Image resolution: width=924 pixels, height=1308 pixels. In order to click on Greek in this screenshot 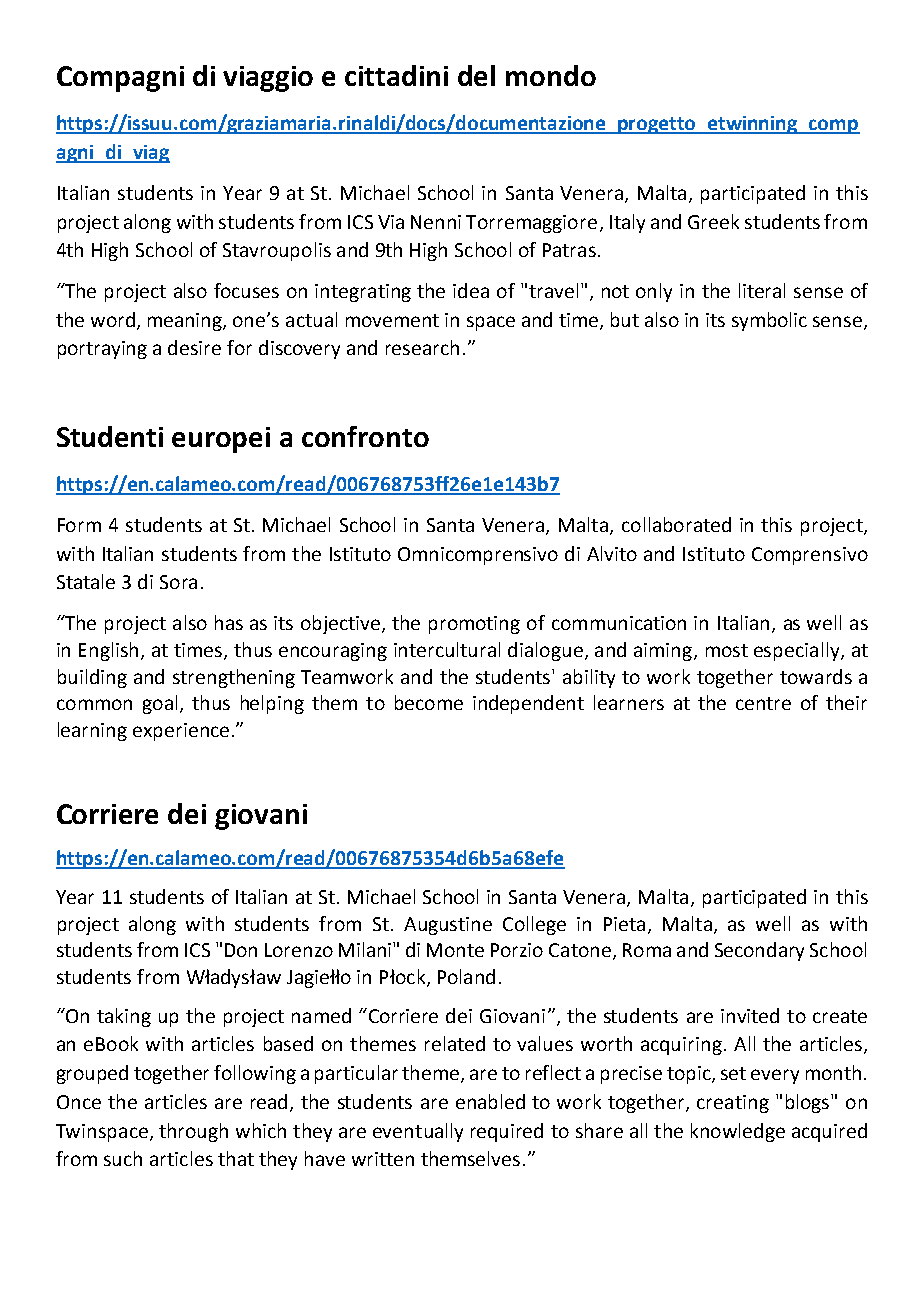, I will do `click(713, 221)`.
